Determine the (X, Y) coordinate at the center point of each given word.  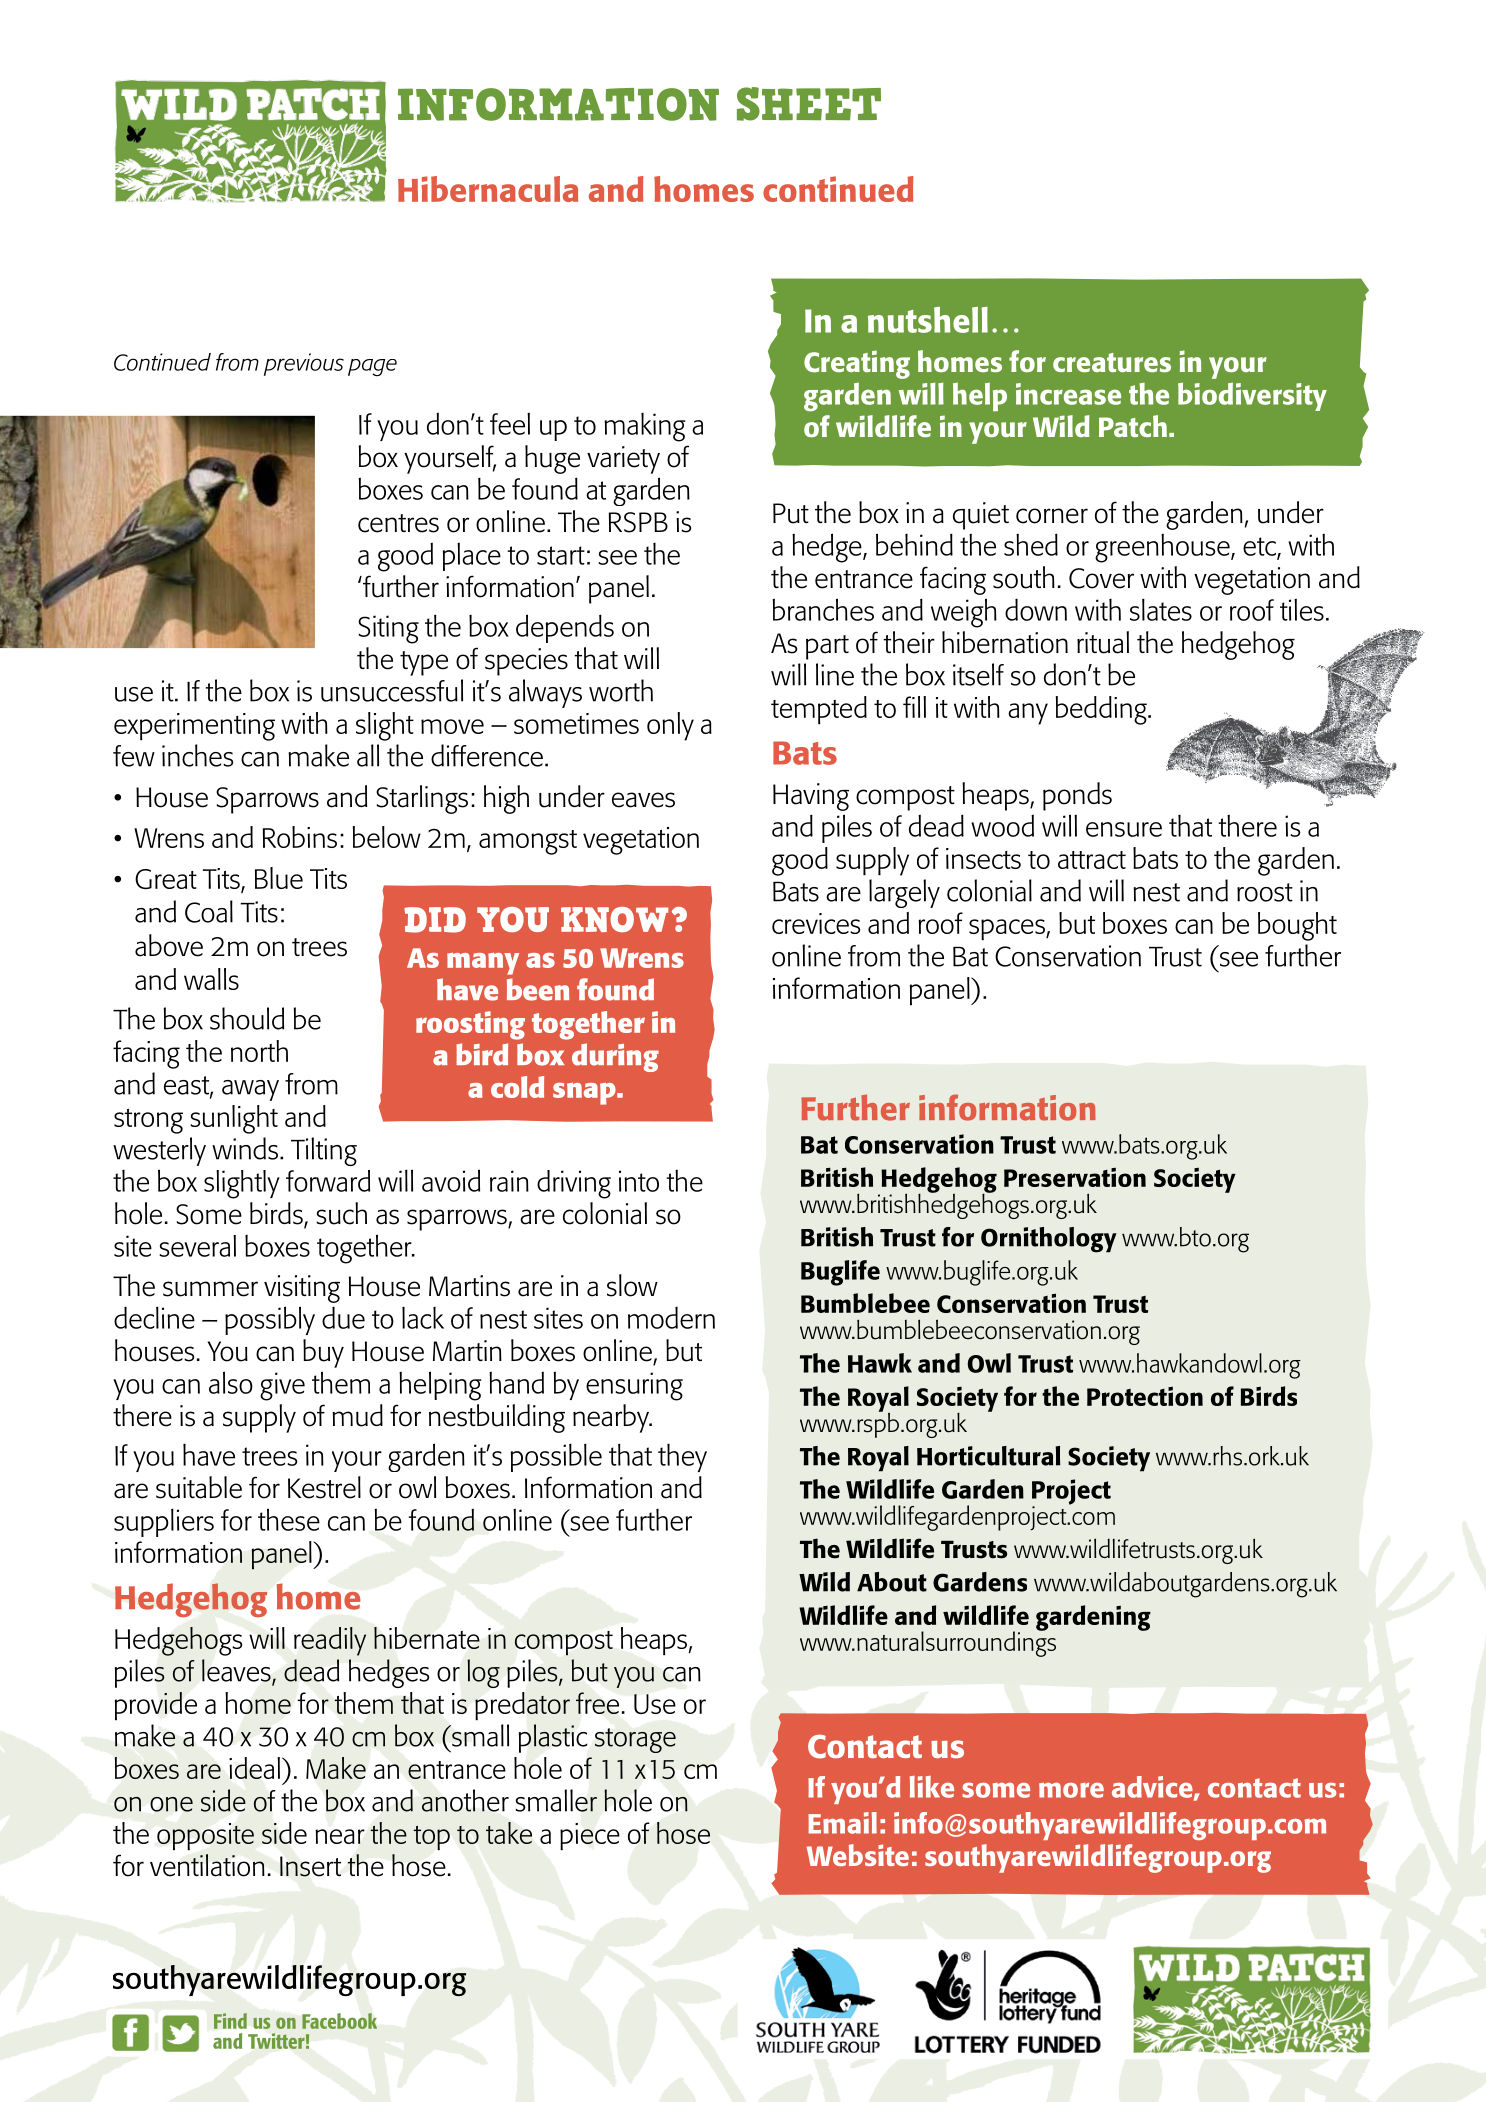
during (615, 1057)
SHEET (809, 104)
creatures (1112, 362)
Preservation (1075, 1177)
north (259, 1051)
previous (304, 364)
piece (590, 1837)
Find (230, 2021)
